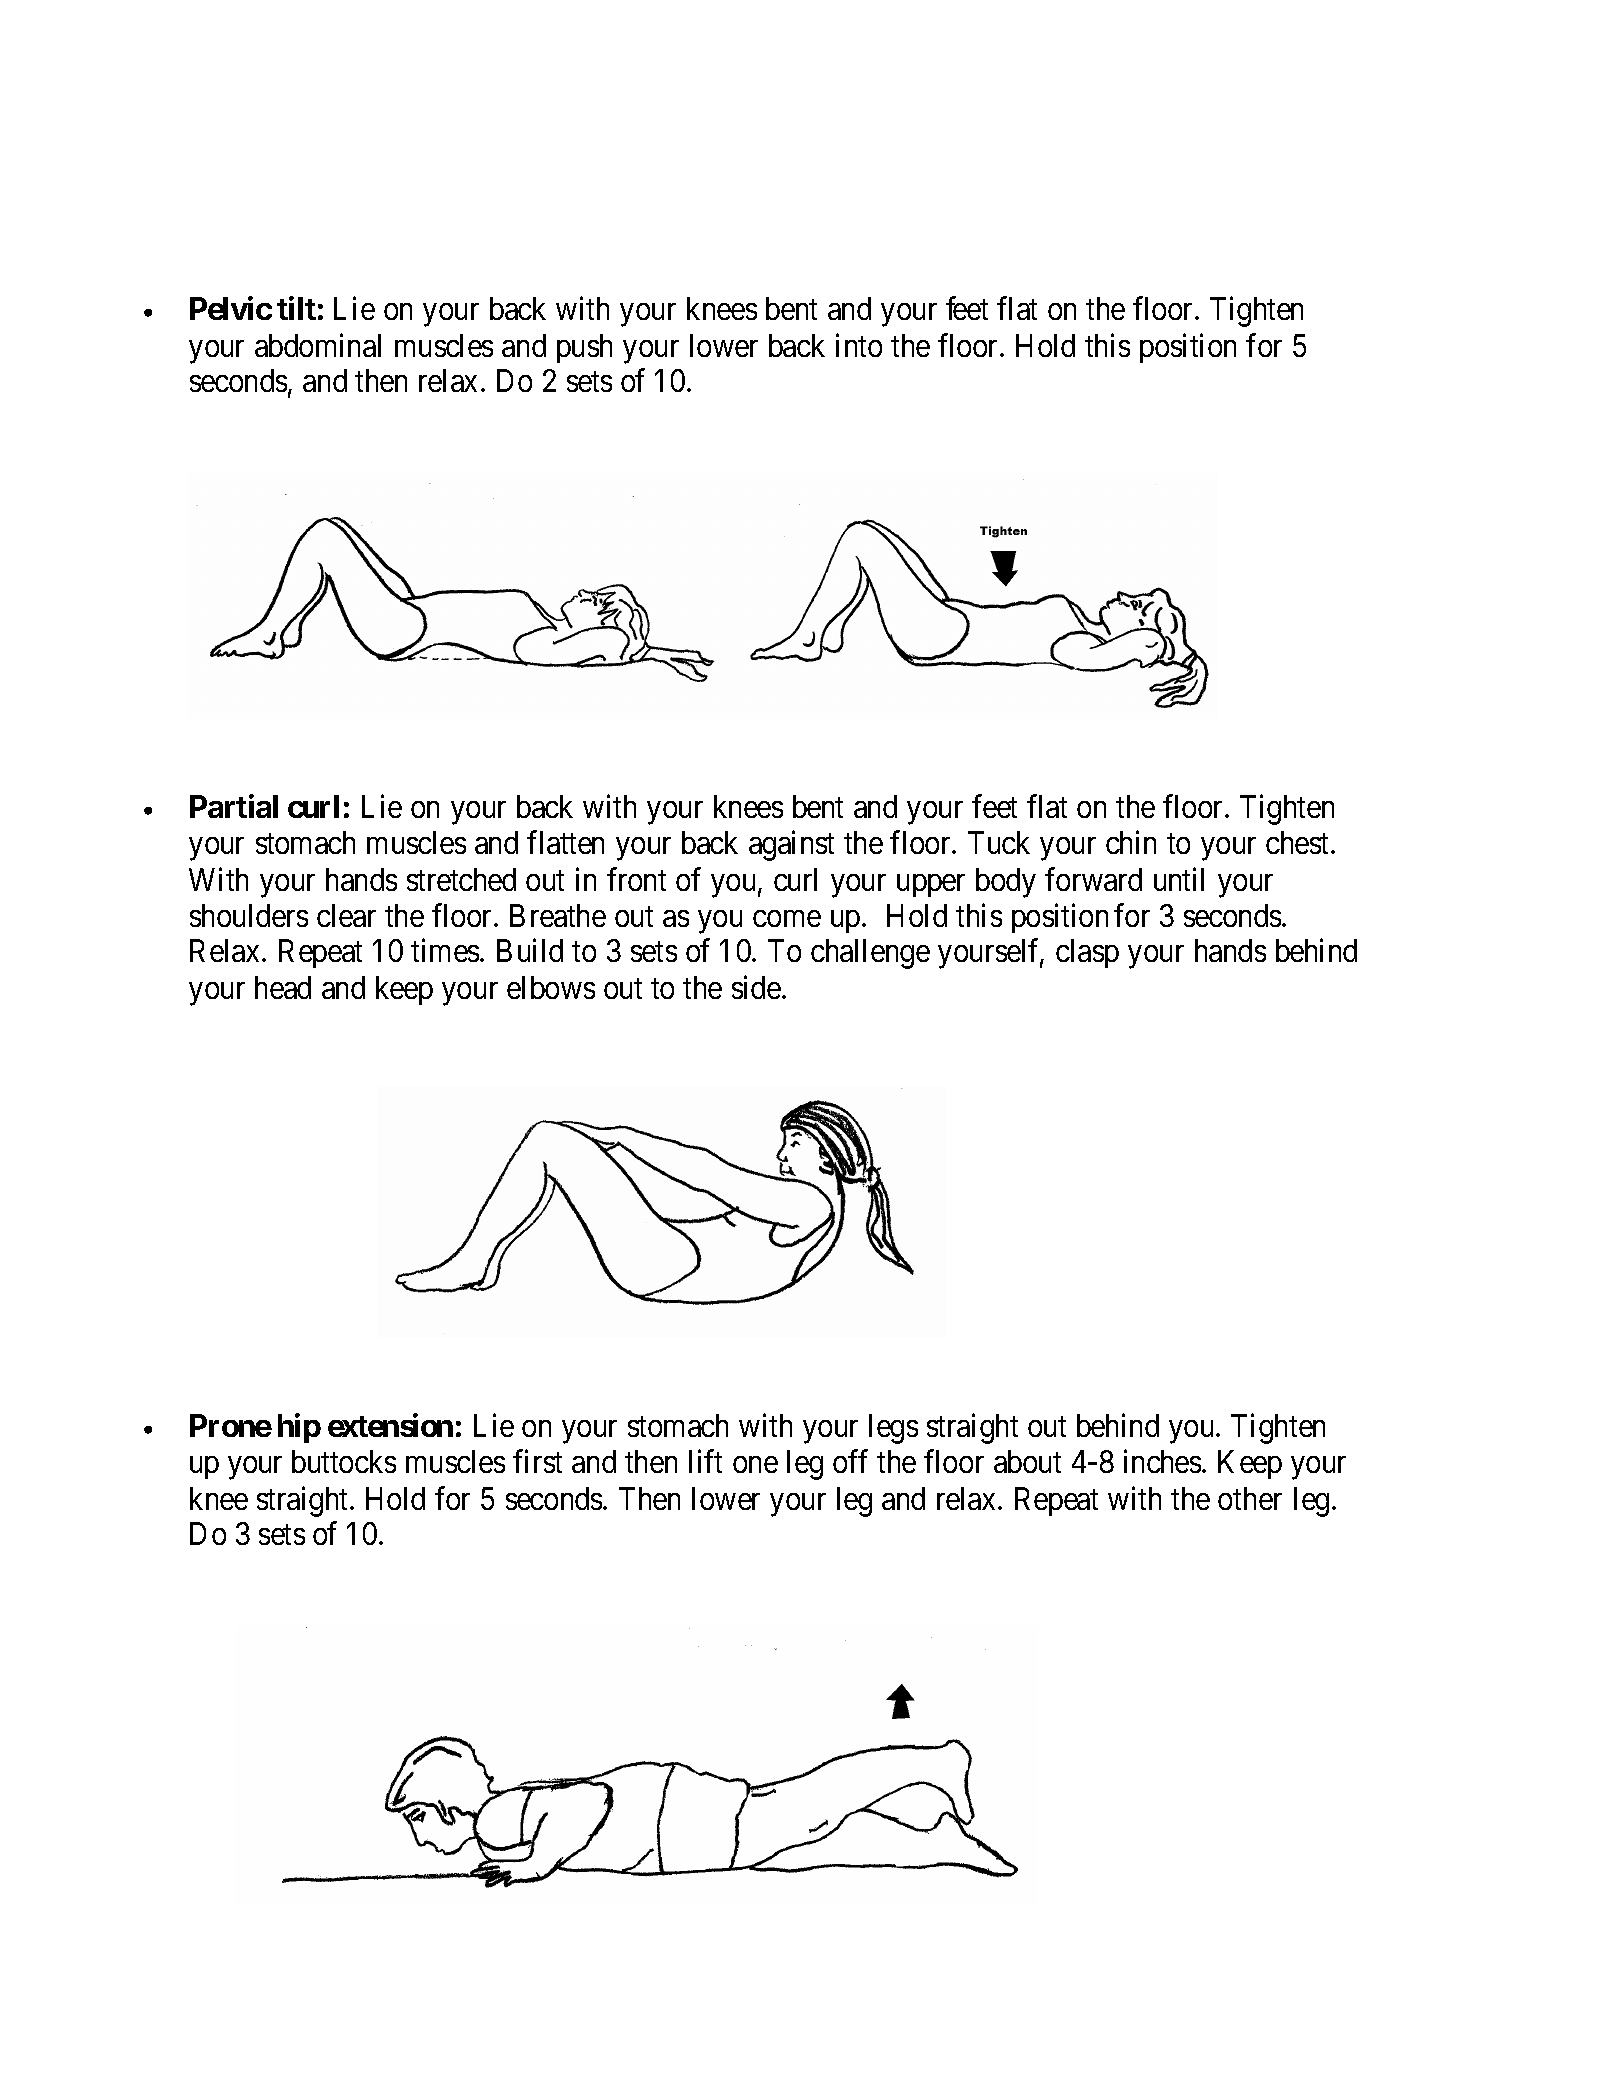  Describe the element at coordinates (318, 345) in the page. I see `abdominal` at that location.
